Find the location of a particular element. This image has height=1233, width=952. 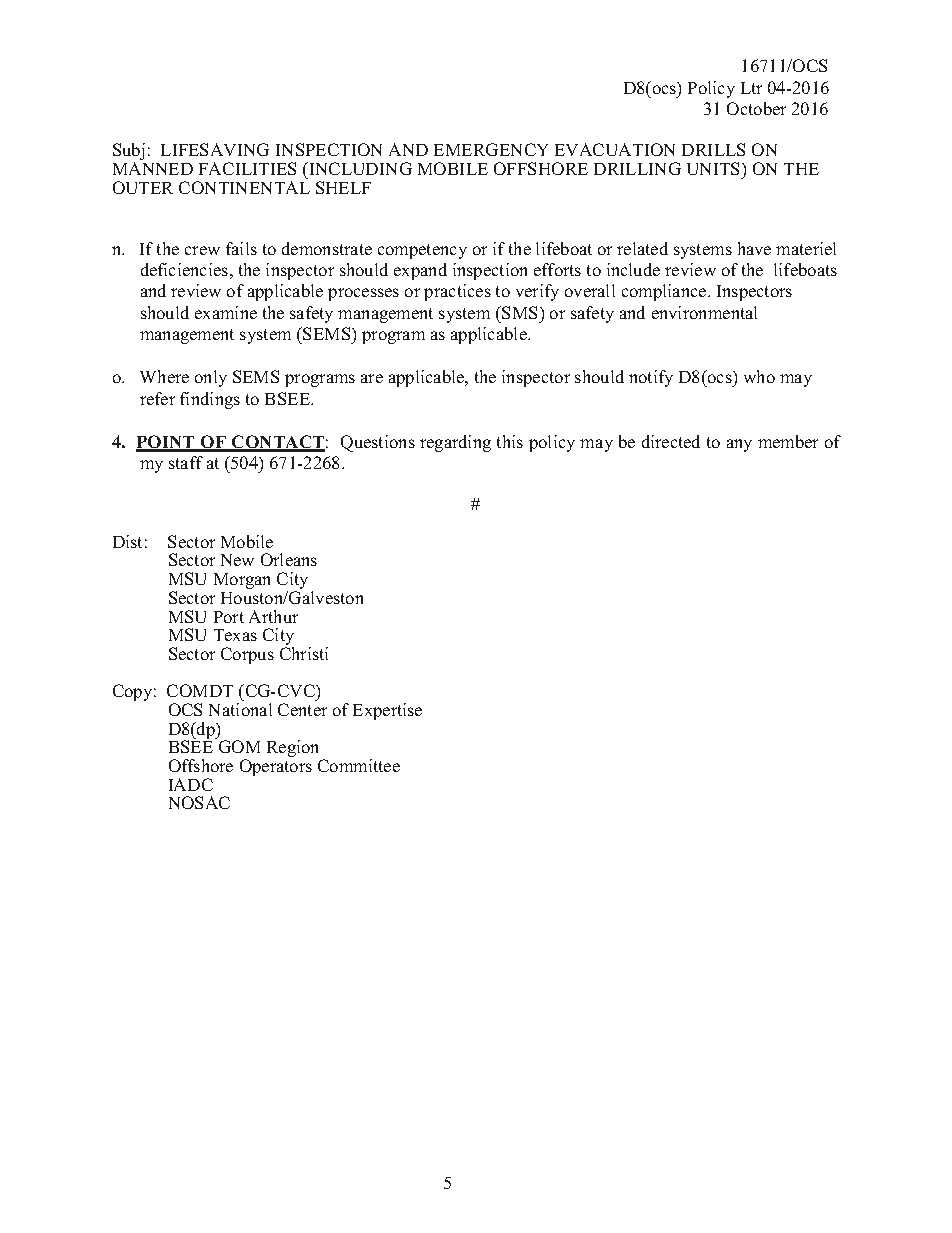

directed is located at coordinates (671, 441).
